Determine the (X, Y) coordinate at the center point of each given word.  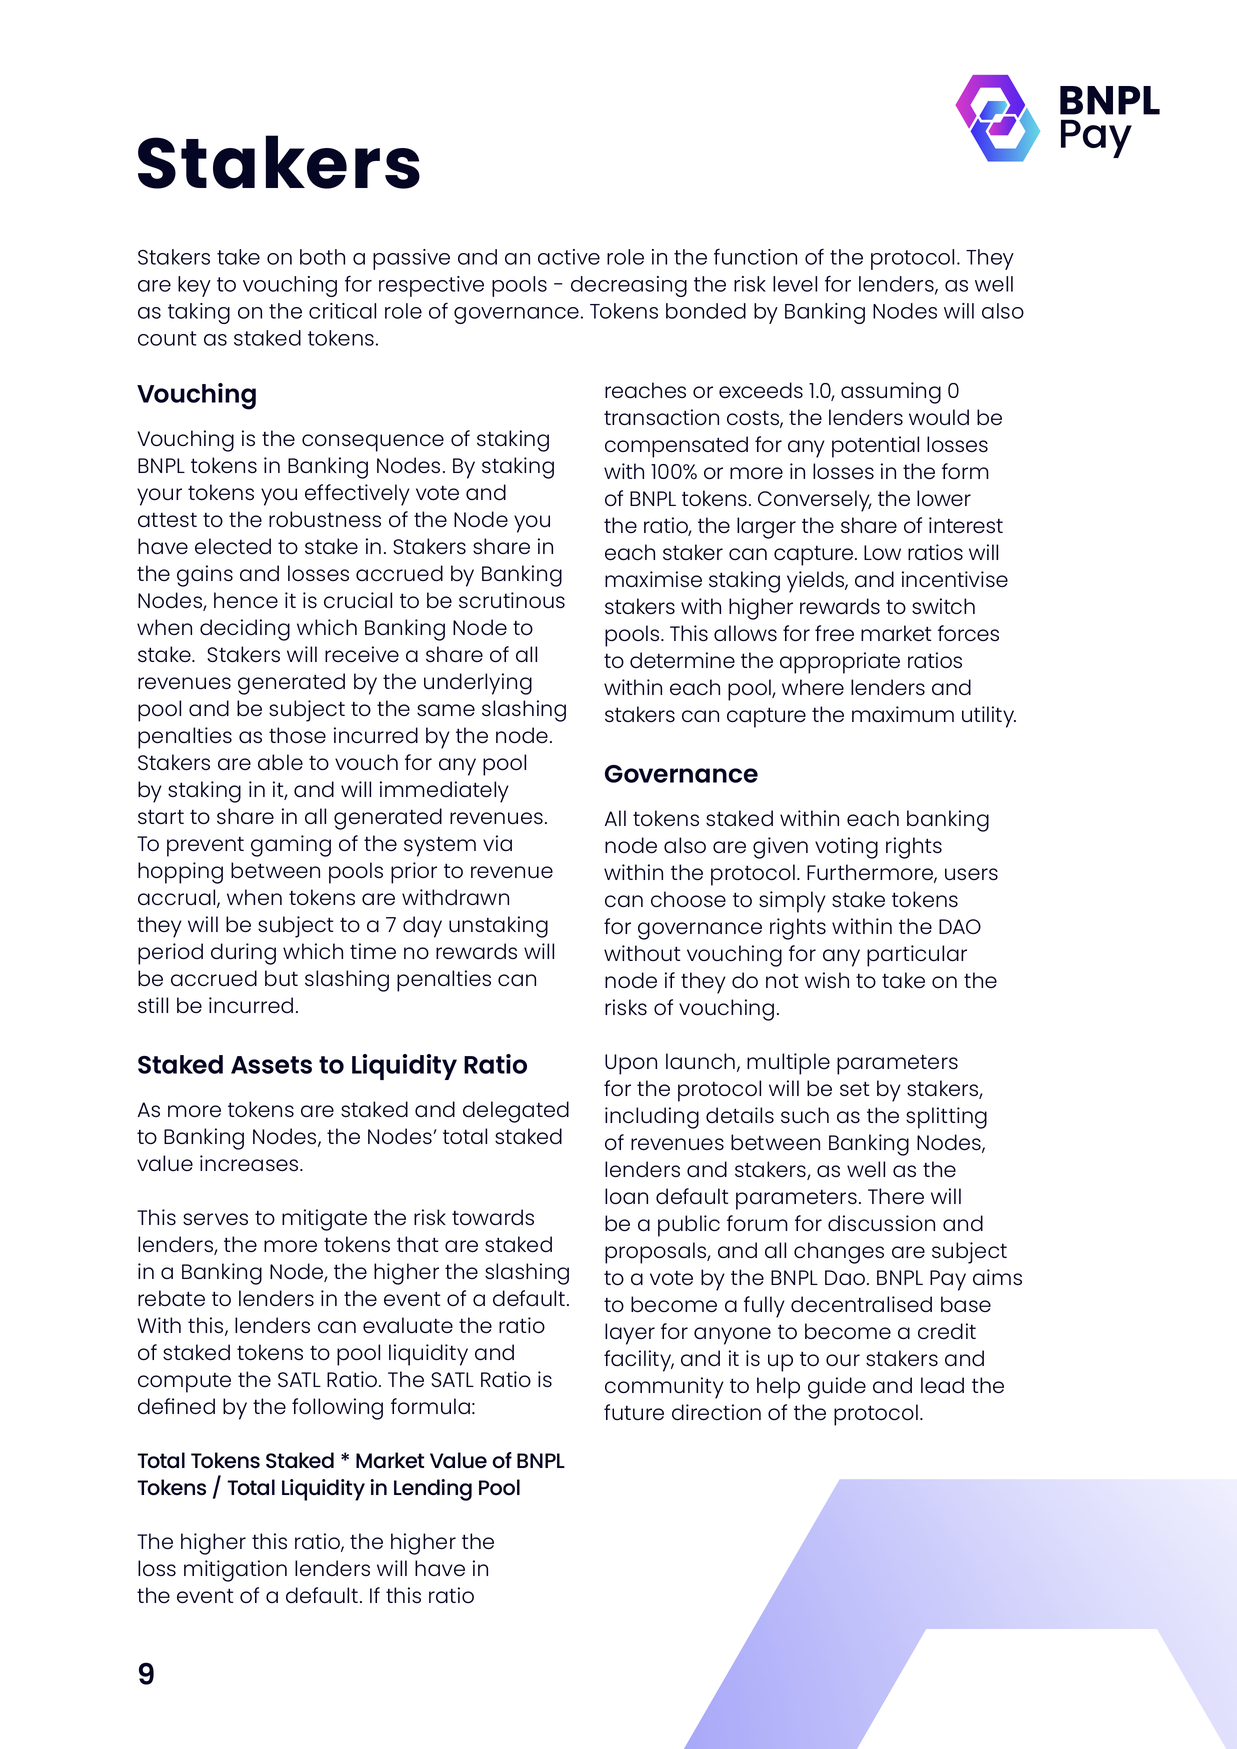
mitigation (235, 1571)
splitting (946, 1118)
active (569, 257)
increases (250, 1163)
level (795, 284)
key (194, 286)
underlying (478, 684)
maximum (903, 714)
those (297, 735)
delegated (516, 1112)
